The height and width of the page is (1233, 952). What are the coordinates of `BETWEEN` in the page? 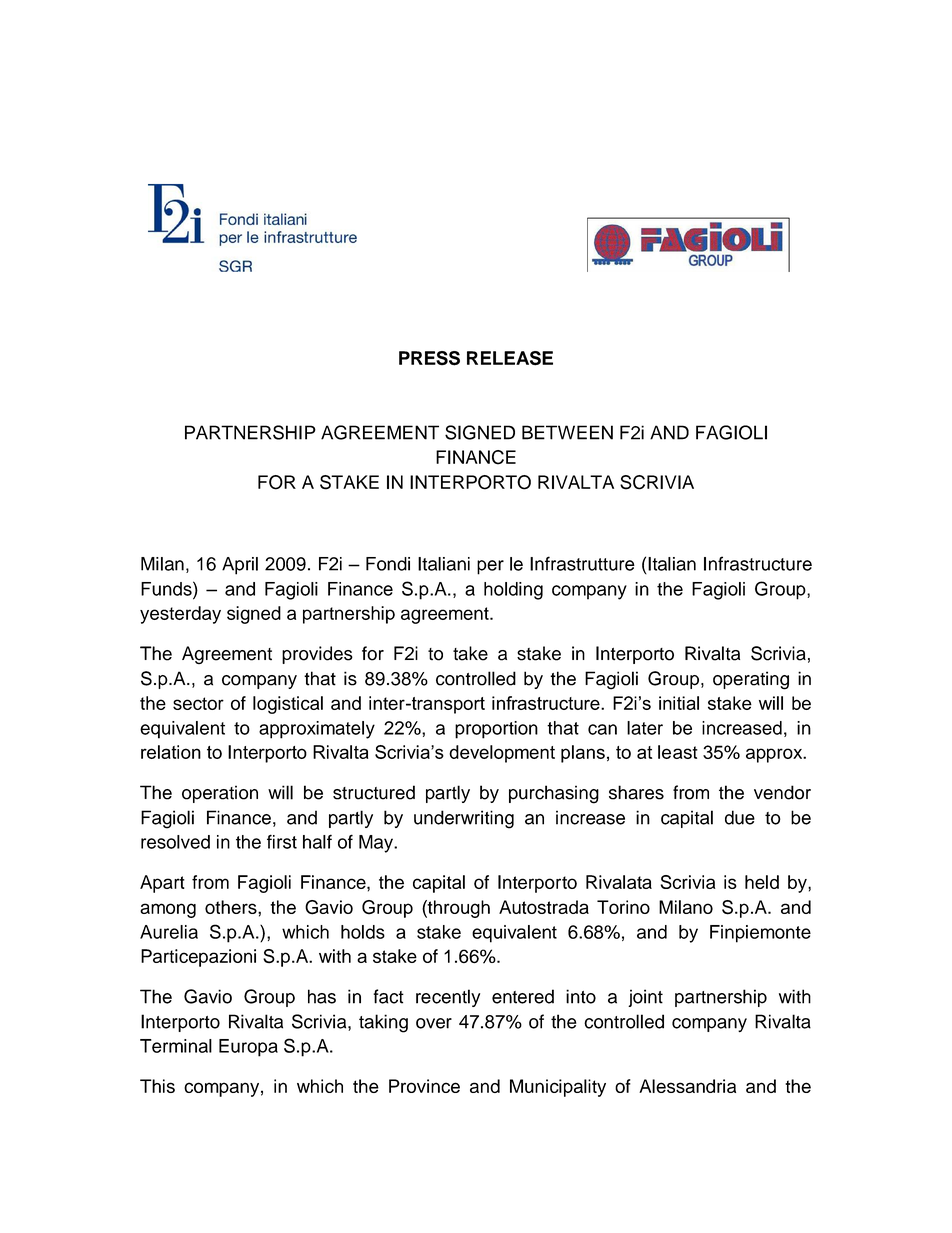 It's located at (567, 432).
